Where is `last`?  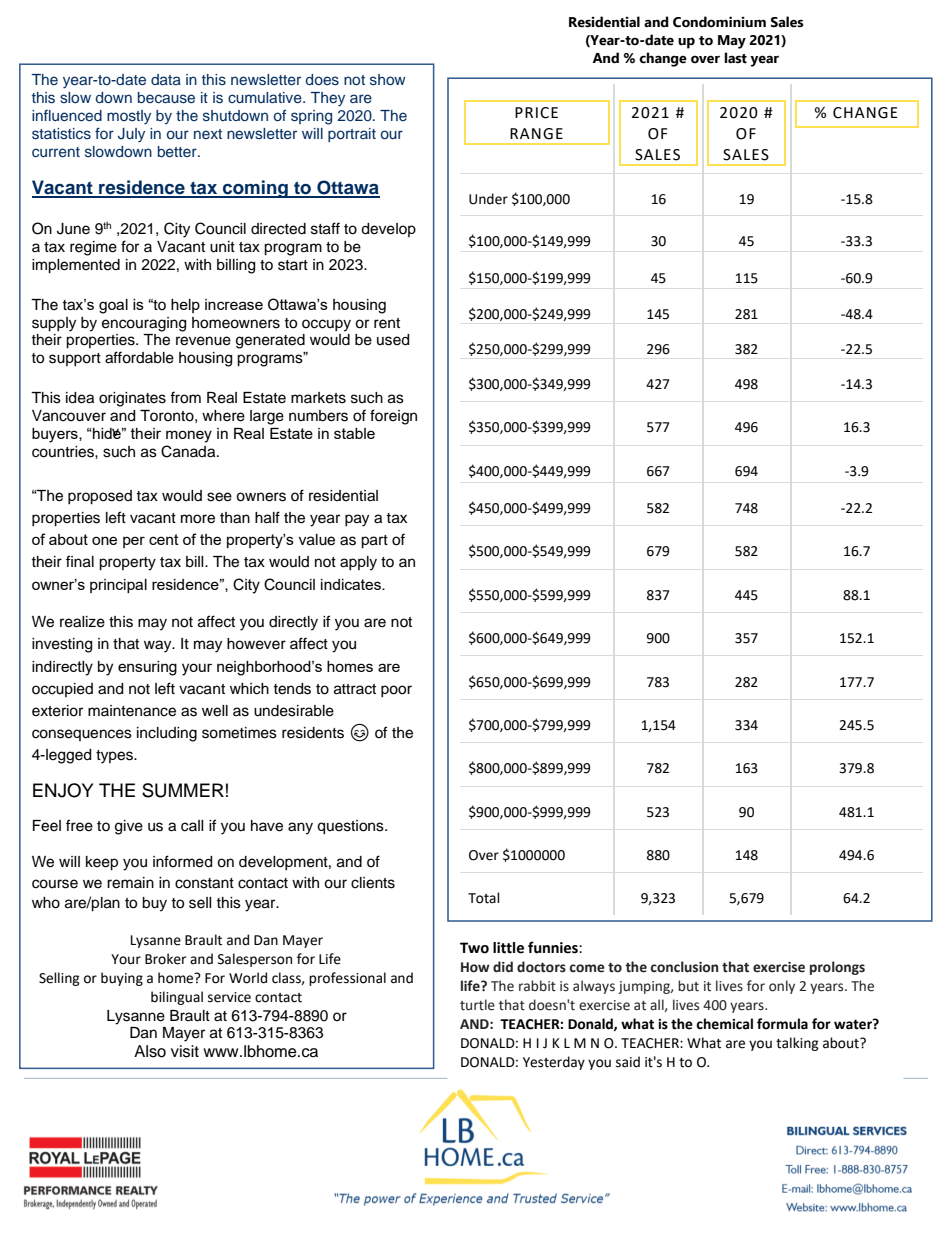
last is located at coordinates (735, 58).
